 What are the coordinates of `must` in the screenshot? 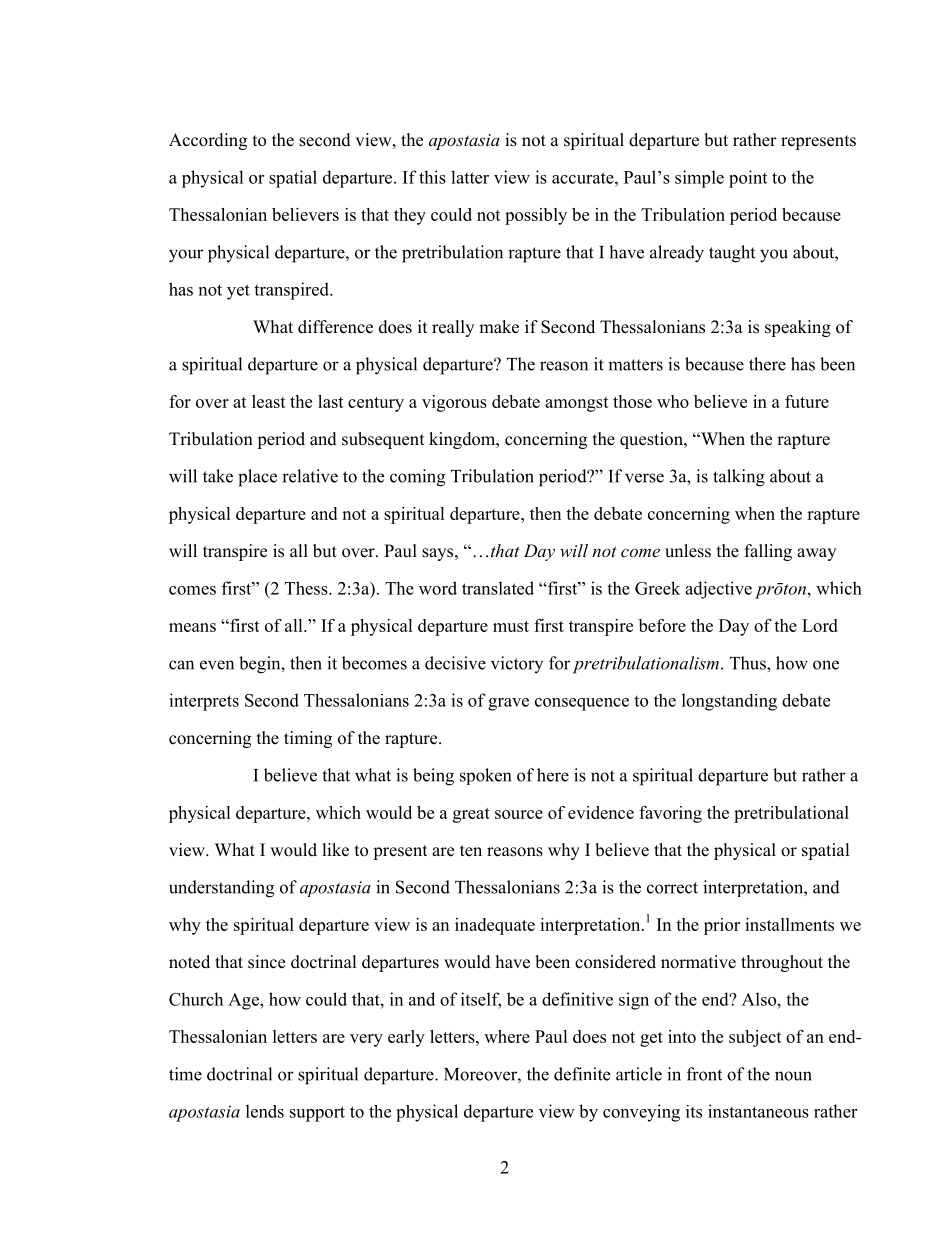 It's located at (511, 626).
